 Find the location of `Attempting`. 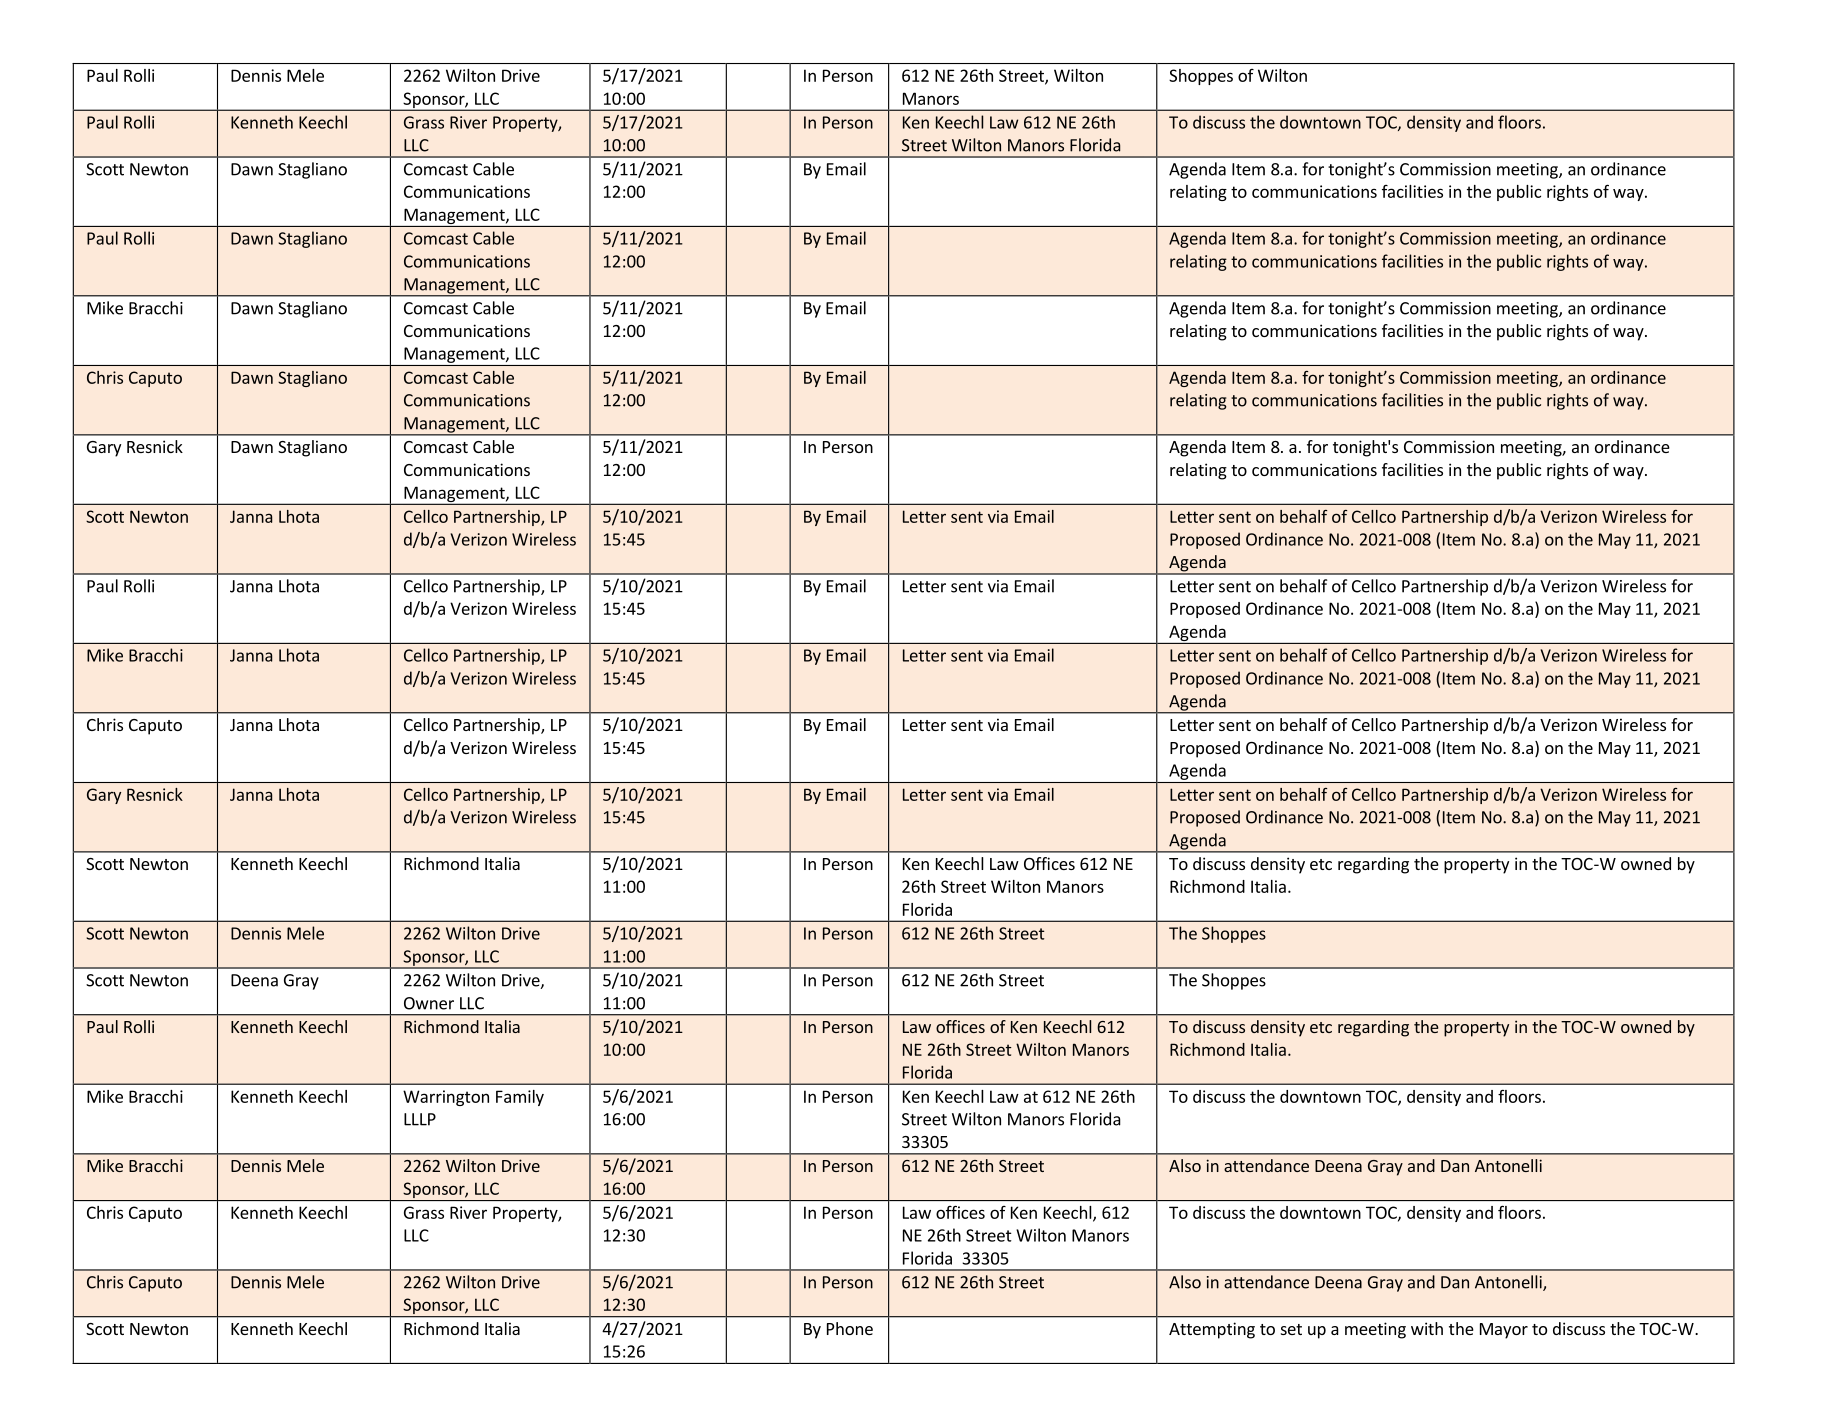

Attempting is located at coordinates (1212, 1330).
